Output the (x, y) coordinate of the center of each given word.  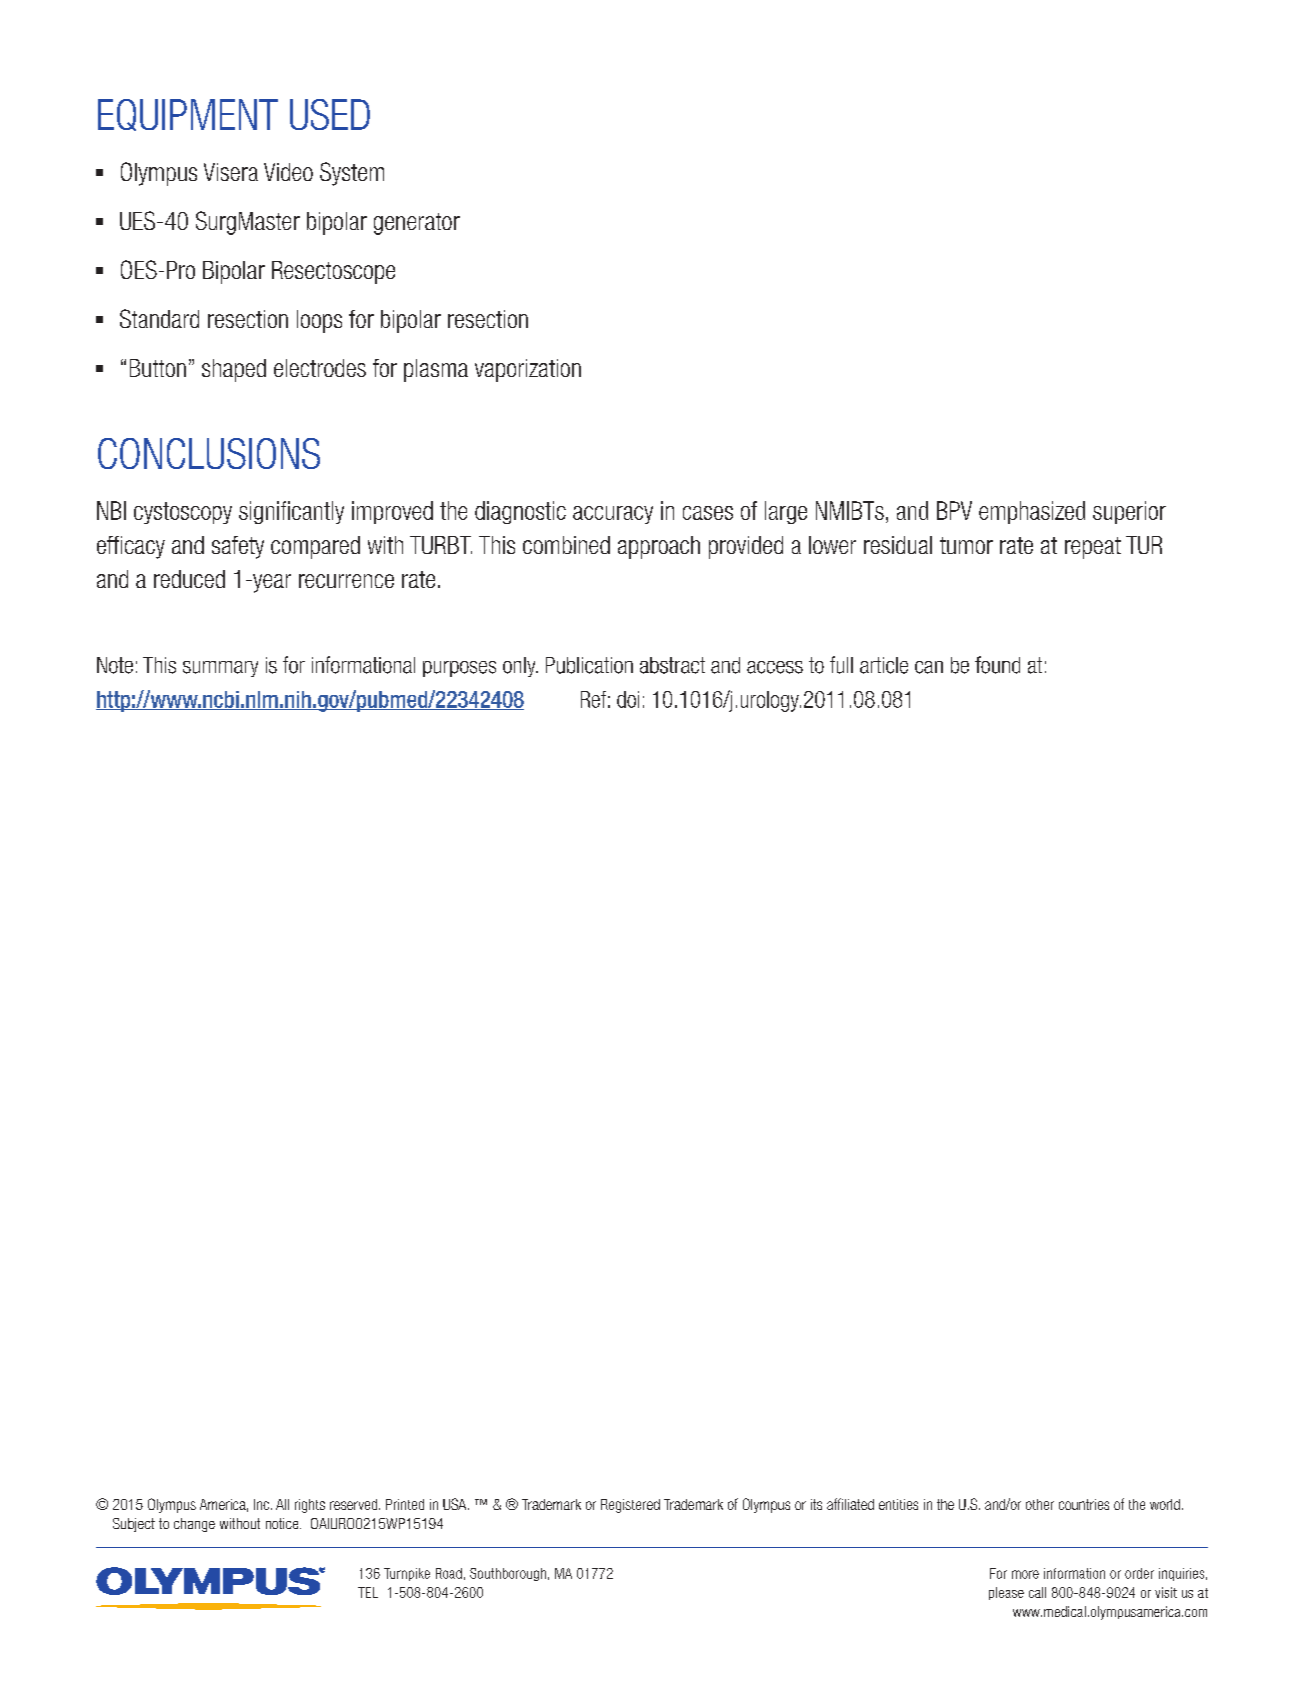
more (1025, 1574)
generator (417, 224)
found (997, 665)
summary (220, 669)
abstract (672, 665)
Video (288, 172)
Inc (263, 1504)
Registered (630, 1506)
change (194, 1525)
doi (628, 699)
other (1040, 1504)
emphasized (1032, 512)
